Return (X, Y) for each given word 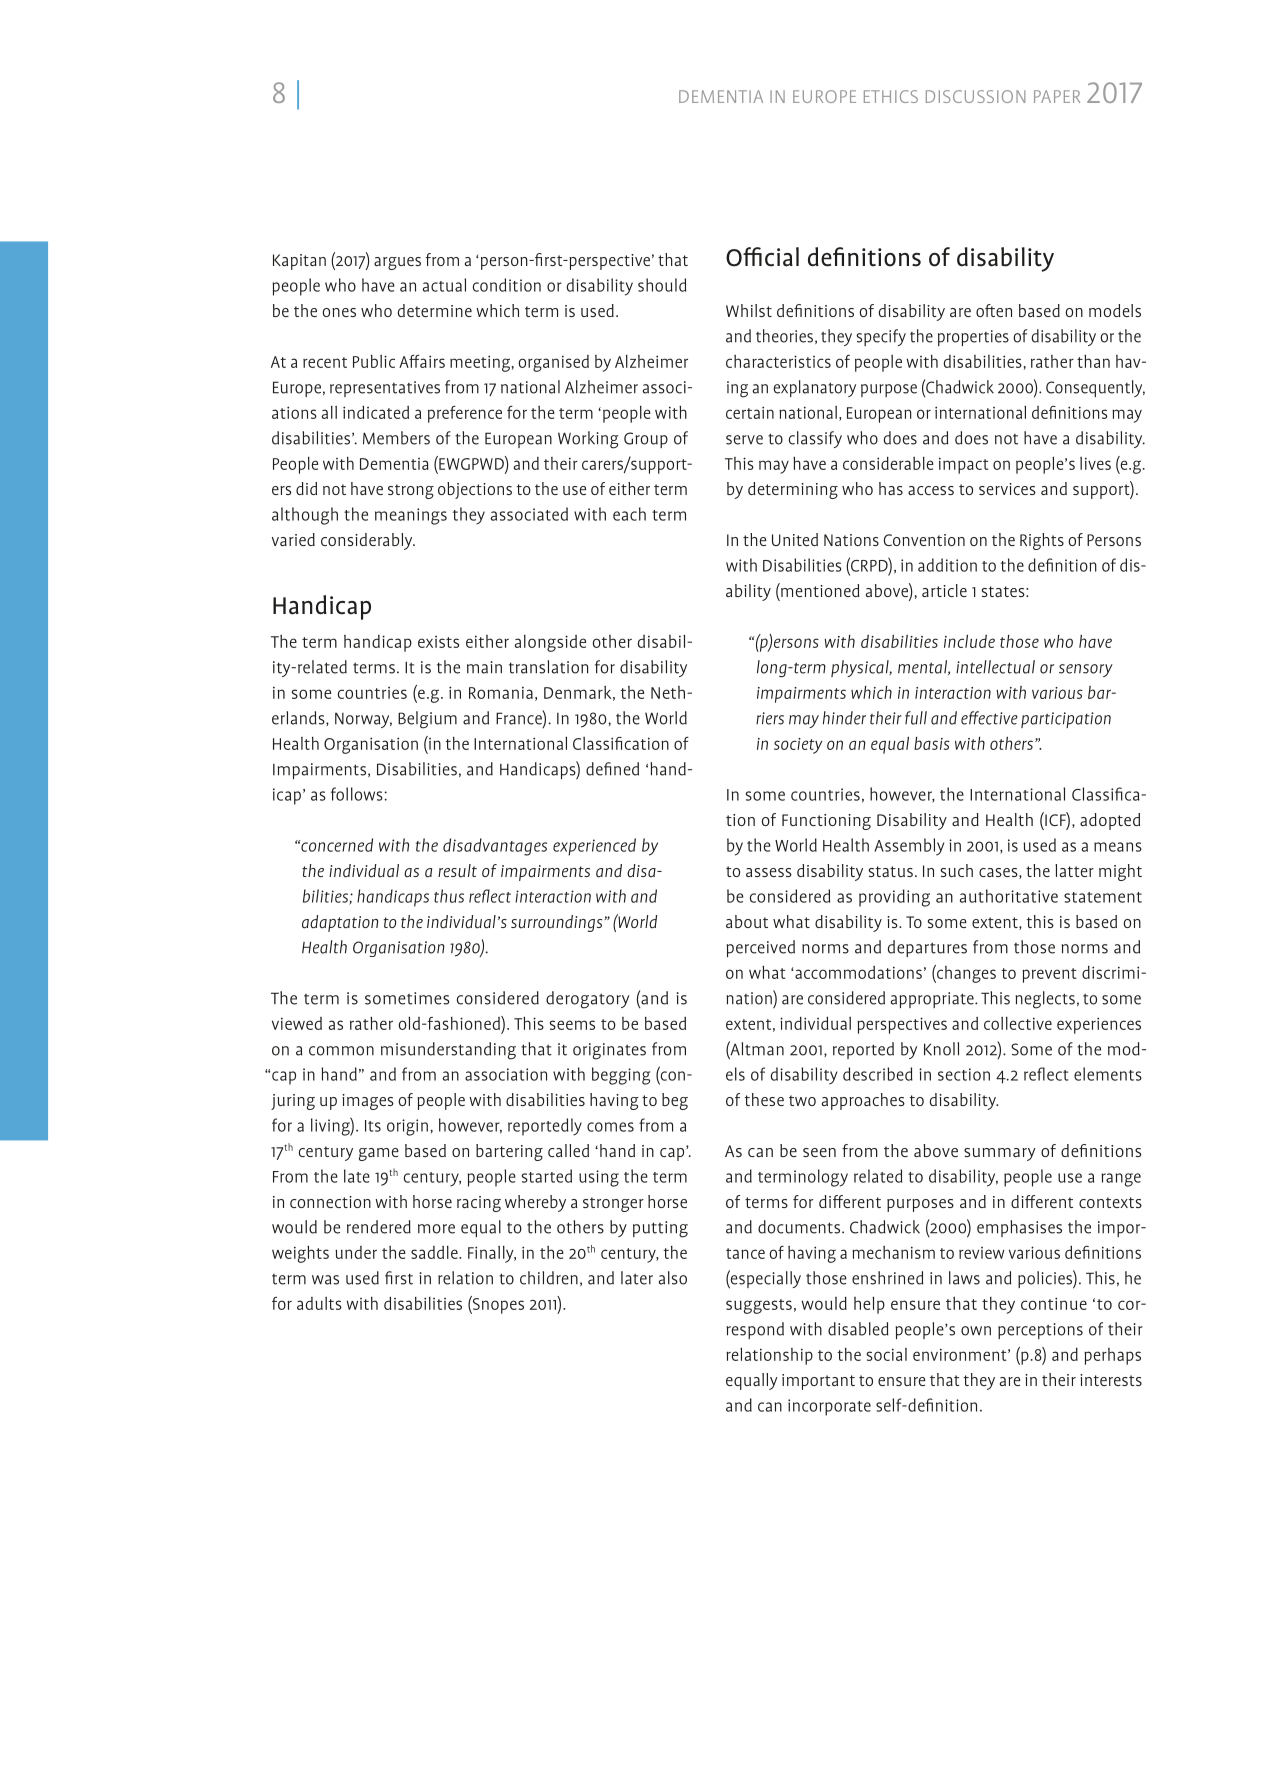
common (341, 1051)
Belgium (427, 720)
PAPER (1057, 96)
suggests (759, 1306)
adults (319, 1303)
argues (397, 263)
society (798, 746)
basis (932, 743)
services (1007, 489)
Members (396, 438)
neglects (1045, 1000)
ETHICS (891, 96)
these (764, 1099)
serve (744, 440)
